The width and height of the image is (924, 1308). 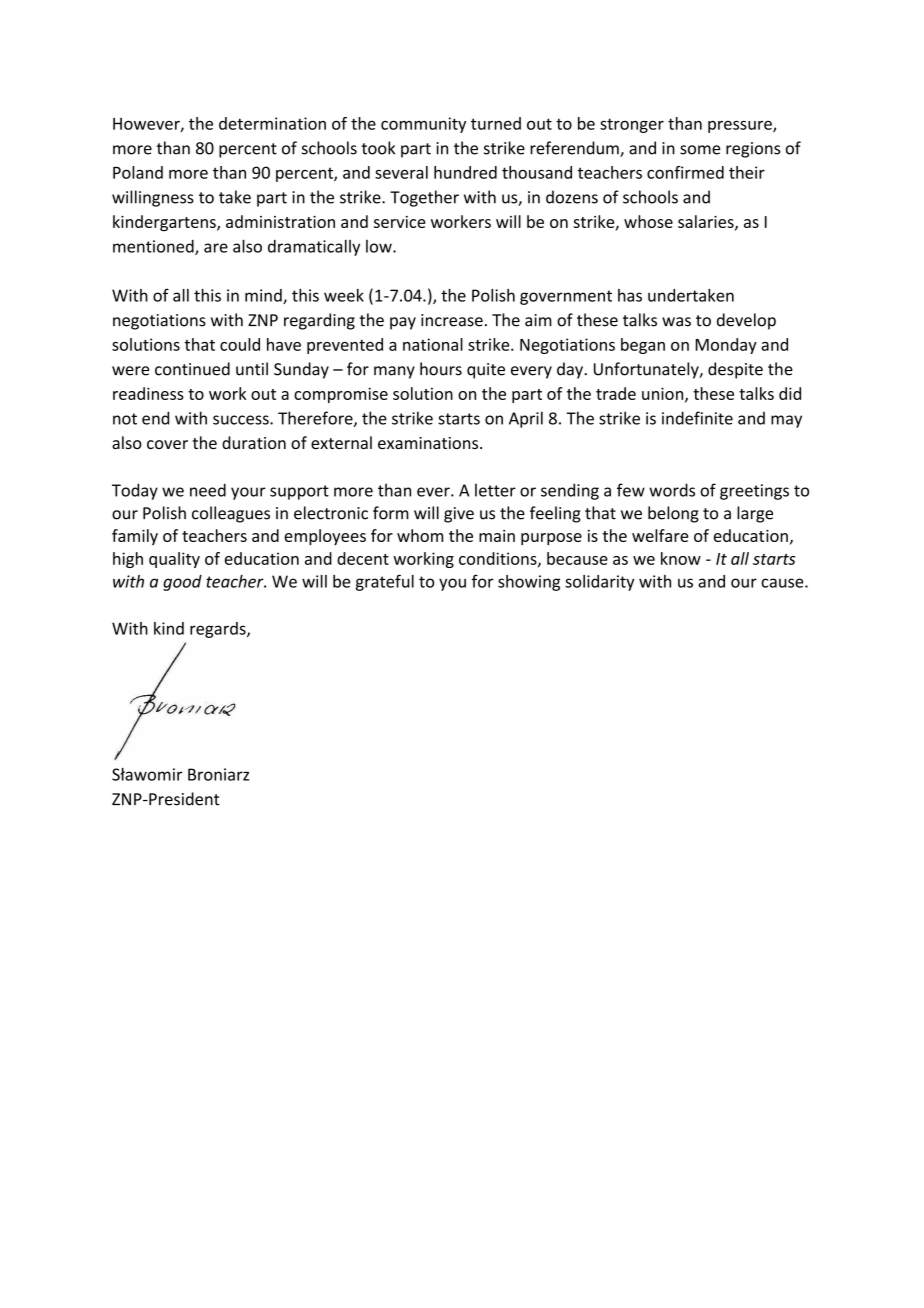 I want to click on words, so click(x=672, y=490).
